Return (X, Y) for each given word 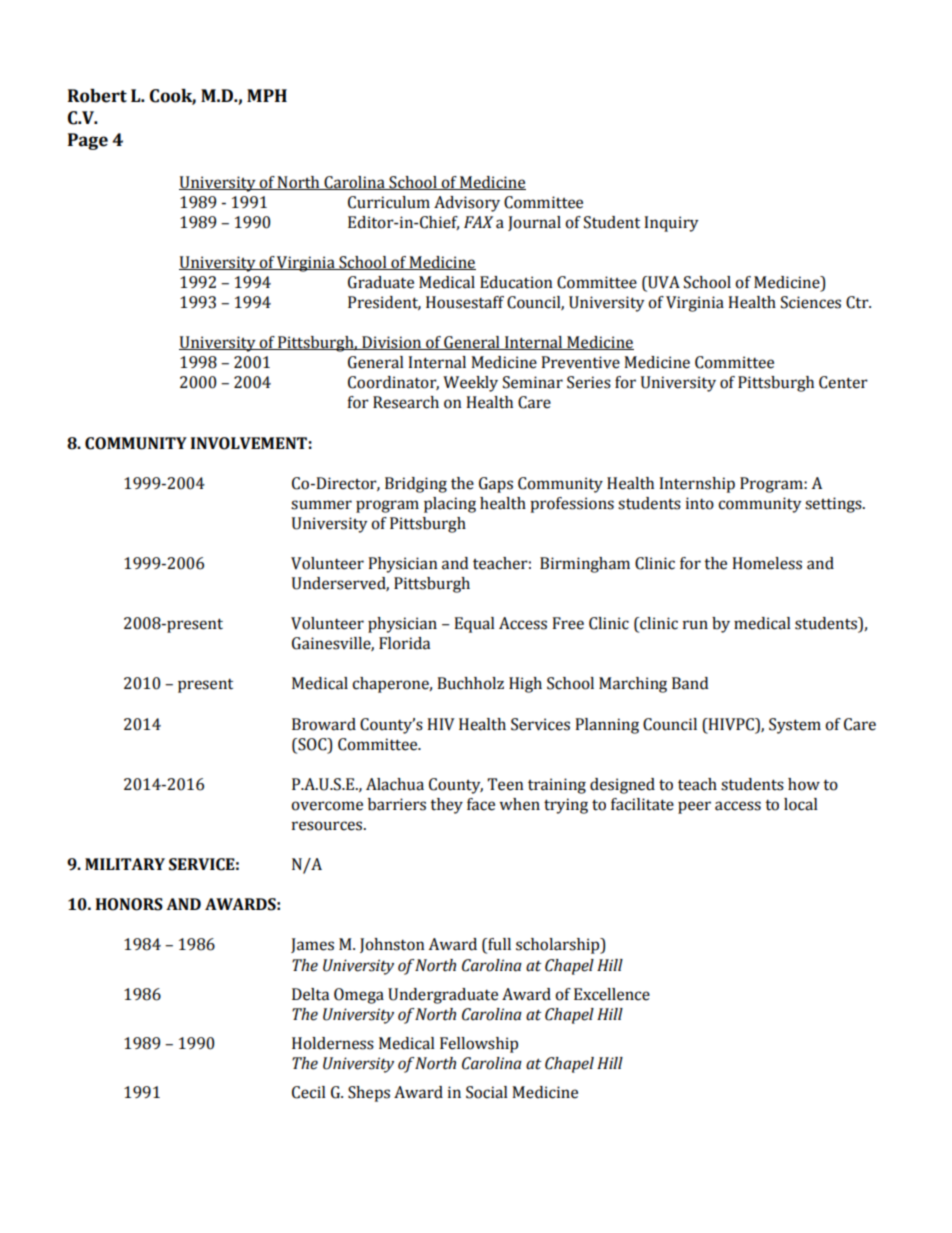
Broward (324, 724)
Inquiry (671, 224)
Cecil (309, 1092)
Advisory (467, 204)
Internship (697, 485)
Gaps (496, 485)
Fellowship (479, 1045)
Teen (505, 784)
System (795, 726)
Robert (97, 96)
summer (321, 505)
